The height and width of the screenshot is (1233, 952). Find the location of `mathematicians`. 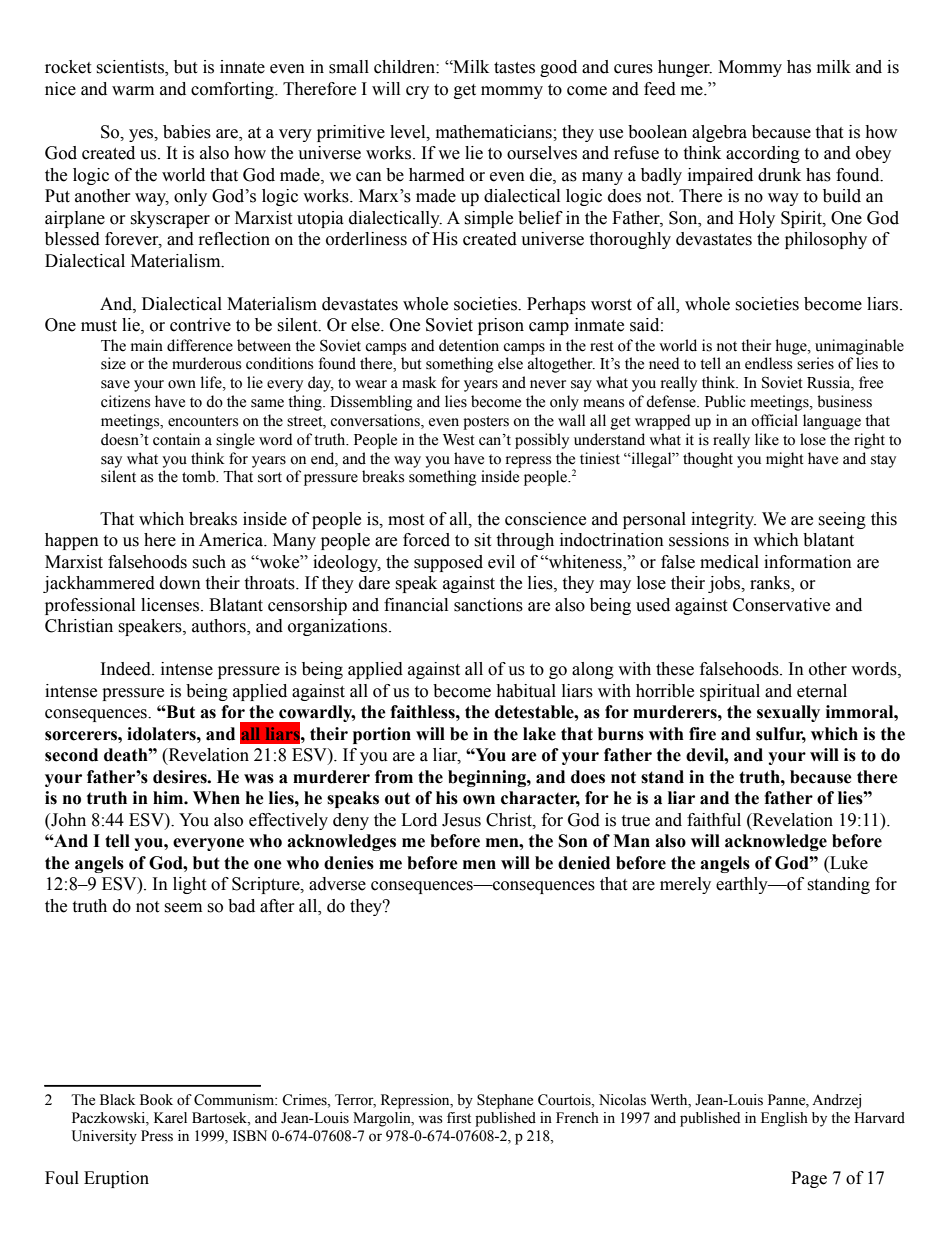

mathematicians is located at coordinates (495, 132).
